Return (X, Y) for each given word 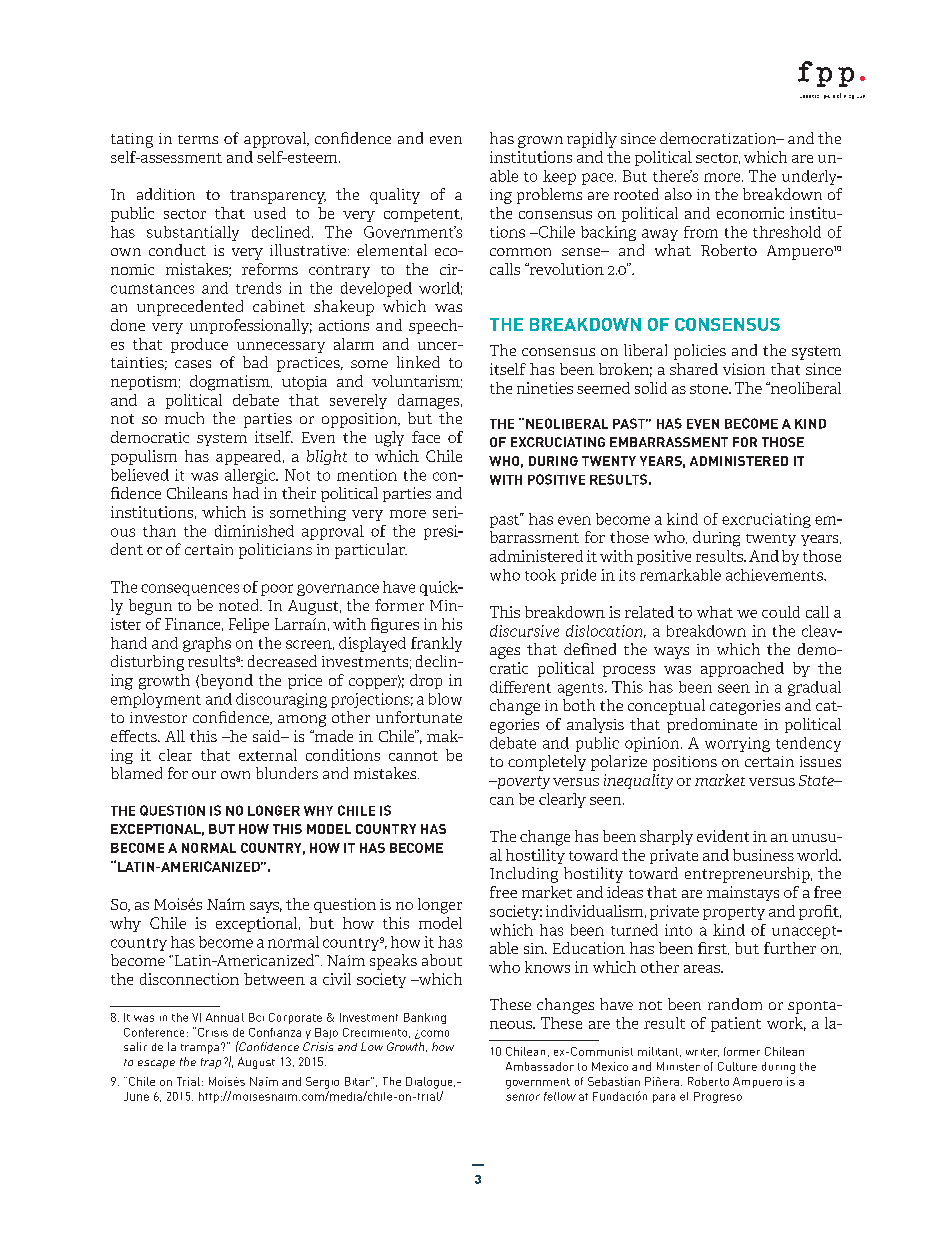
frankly (436, 644)
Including (524, 875)
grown (540, 142)
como (434, 1034)
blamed (136, 773)
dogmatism (231, 383)
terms (198, 139)
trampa (200, 1049)
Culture (737, 1066)
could (781, 612)
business (763, 855)
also (678, 194)
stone (710, 389)
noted (240, 605)
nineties (545, 388)
